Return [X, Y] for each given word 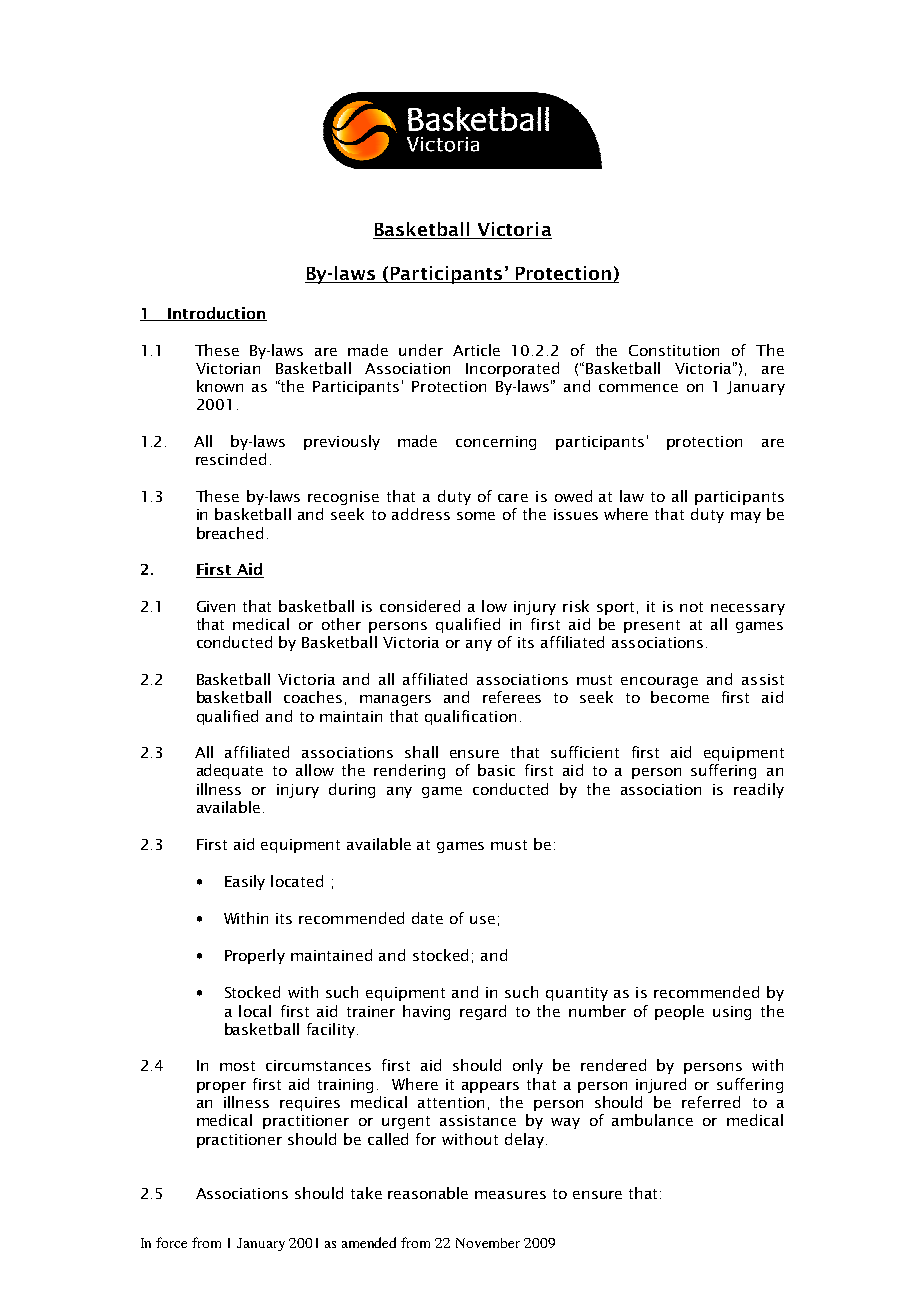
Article [476, 350]
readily [759, 790]
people [679, 1012]
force [171, 1242]
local [255, 1011]
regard [483, 1012]
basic [496, 770]
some [476, 516]
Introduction [216, 314]
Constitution [674, 350]
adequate [230, 771]
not [691, 607]
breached [230, 533]
